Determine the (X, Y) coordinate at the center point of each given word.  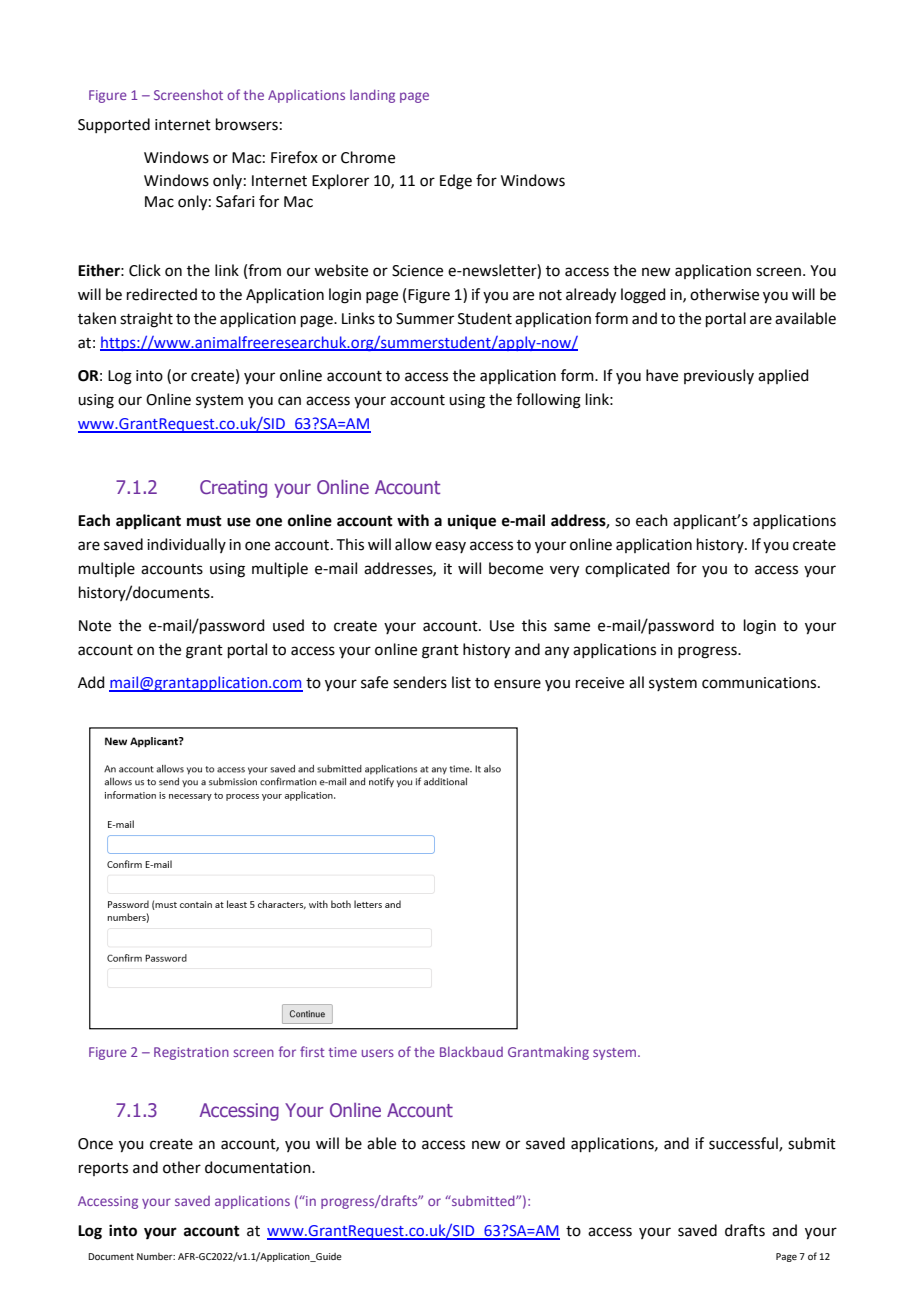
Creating (233, 489)
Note (95, 626)
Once (95, 1144)
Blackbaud (471, 1051)
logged (643, 296)
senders (420, 682)
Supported (114, 125)
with (413, 520)
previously (719, 376)
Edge (456, 182)
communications (760, 683)
